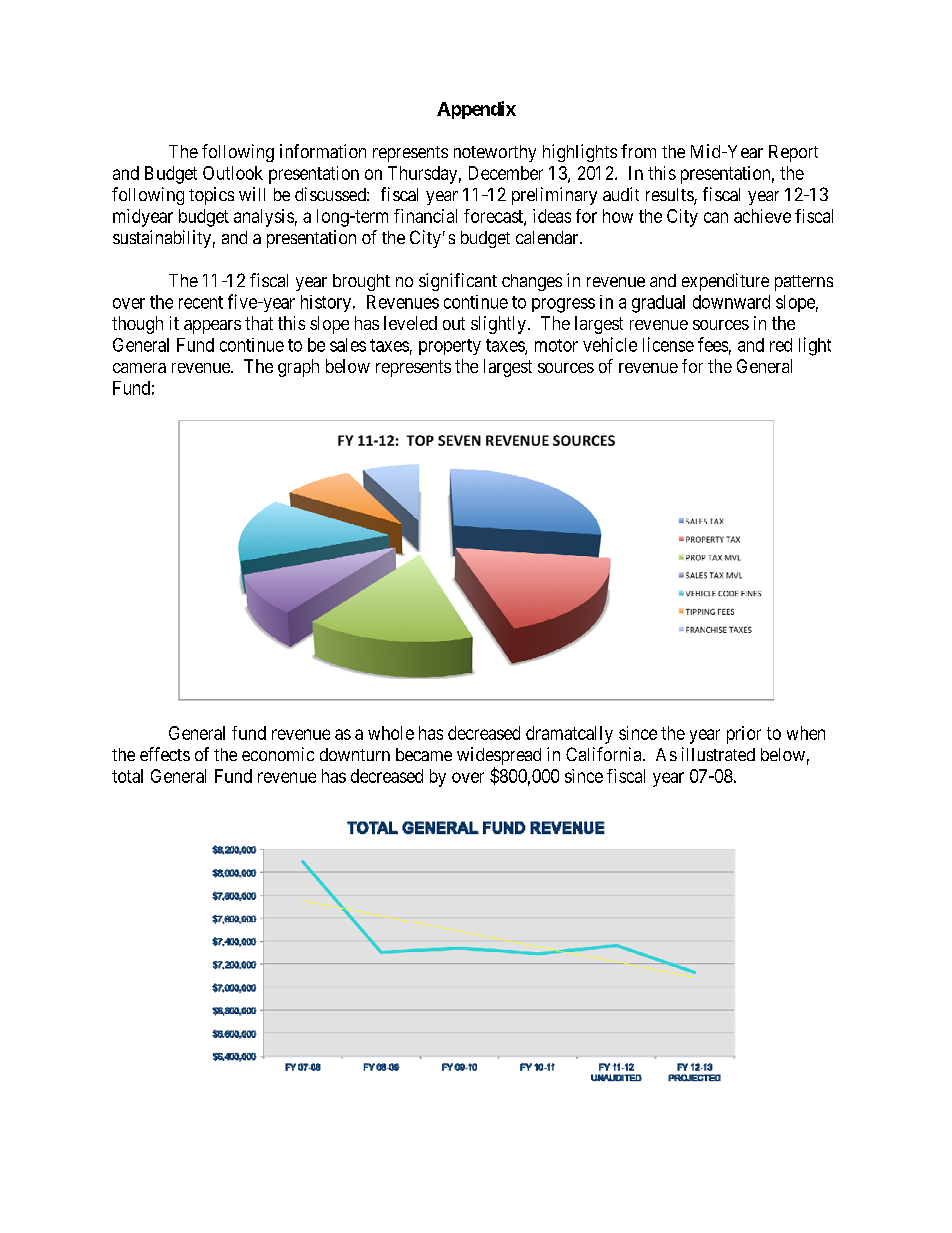 The width and height of the screenshot is (952, 1233). Describe the element at coordinates (233, 173) in the screenshot. I see `Outlook` at that location.
